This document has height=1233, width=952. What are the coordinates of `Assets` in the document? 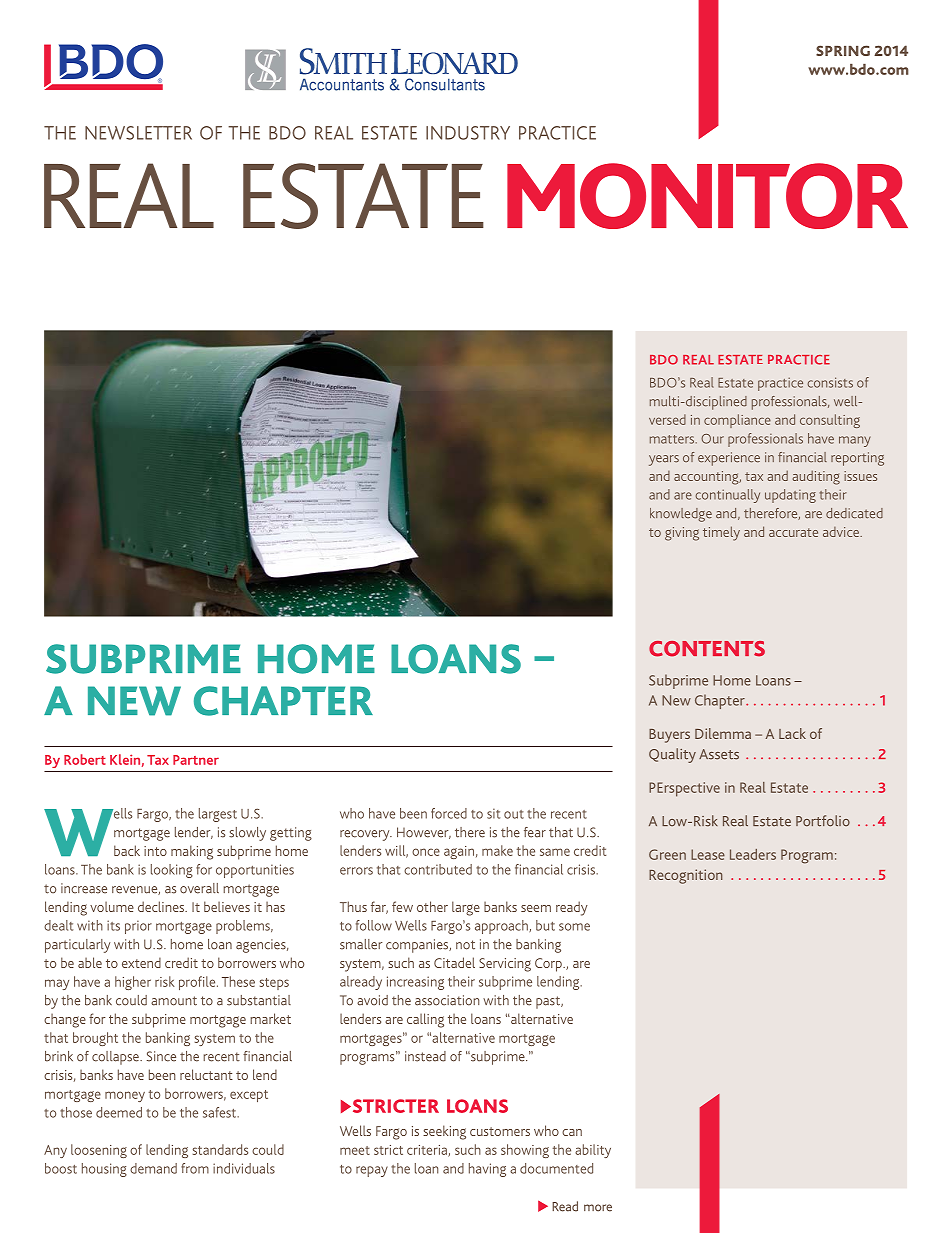 It's located at (719, 754).
